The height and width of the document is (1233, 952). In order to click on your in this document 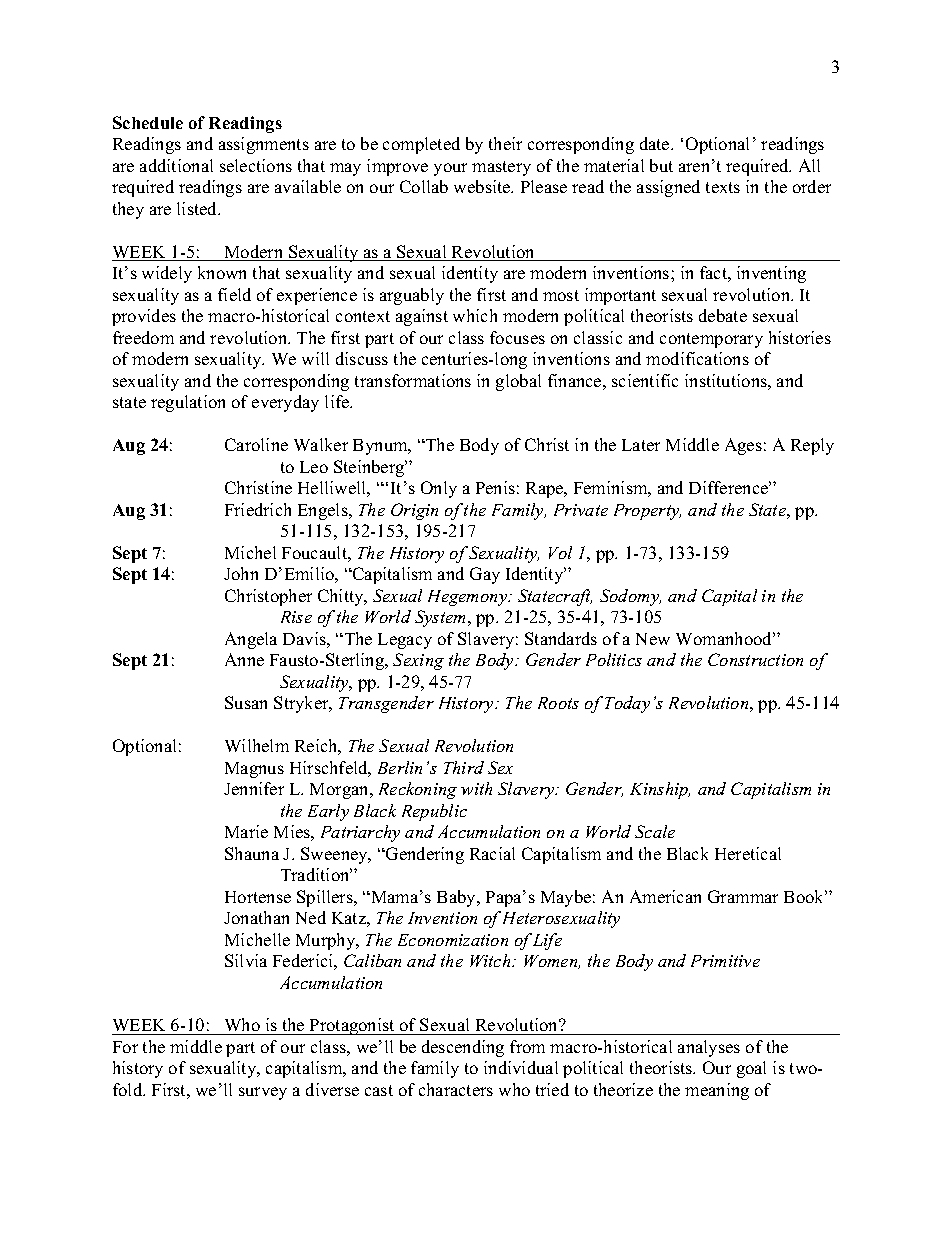, I will do `click(450, 169)`.
